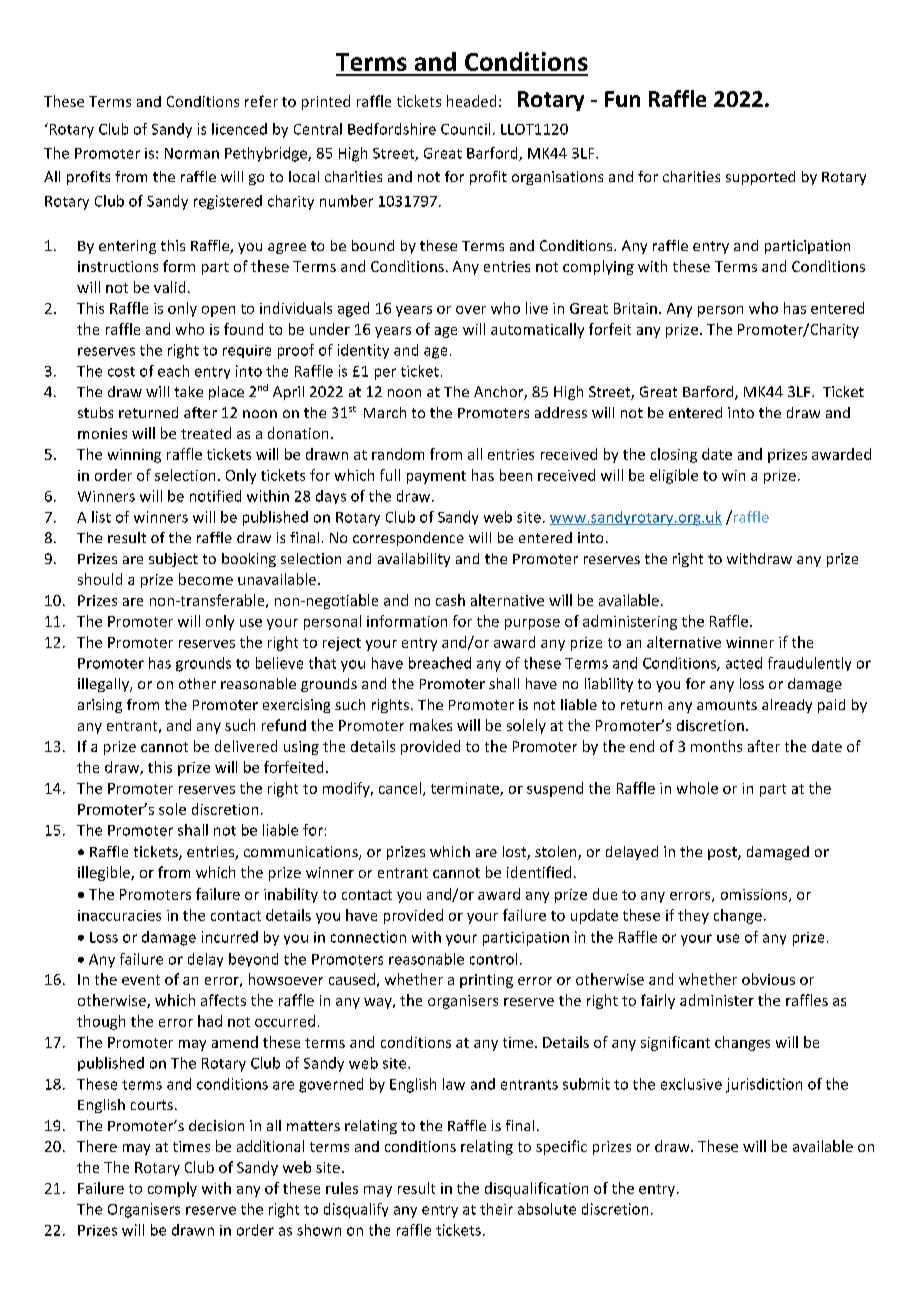 The height and width of the page is (1308, 924). I want to click on eligible, so click(674, 476).
